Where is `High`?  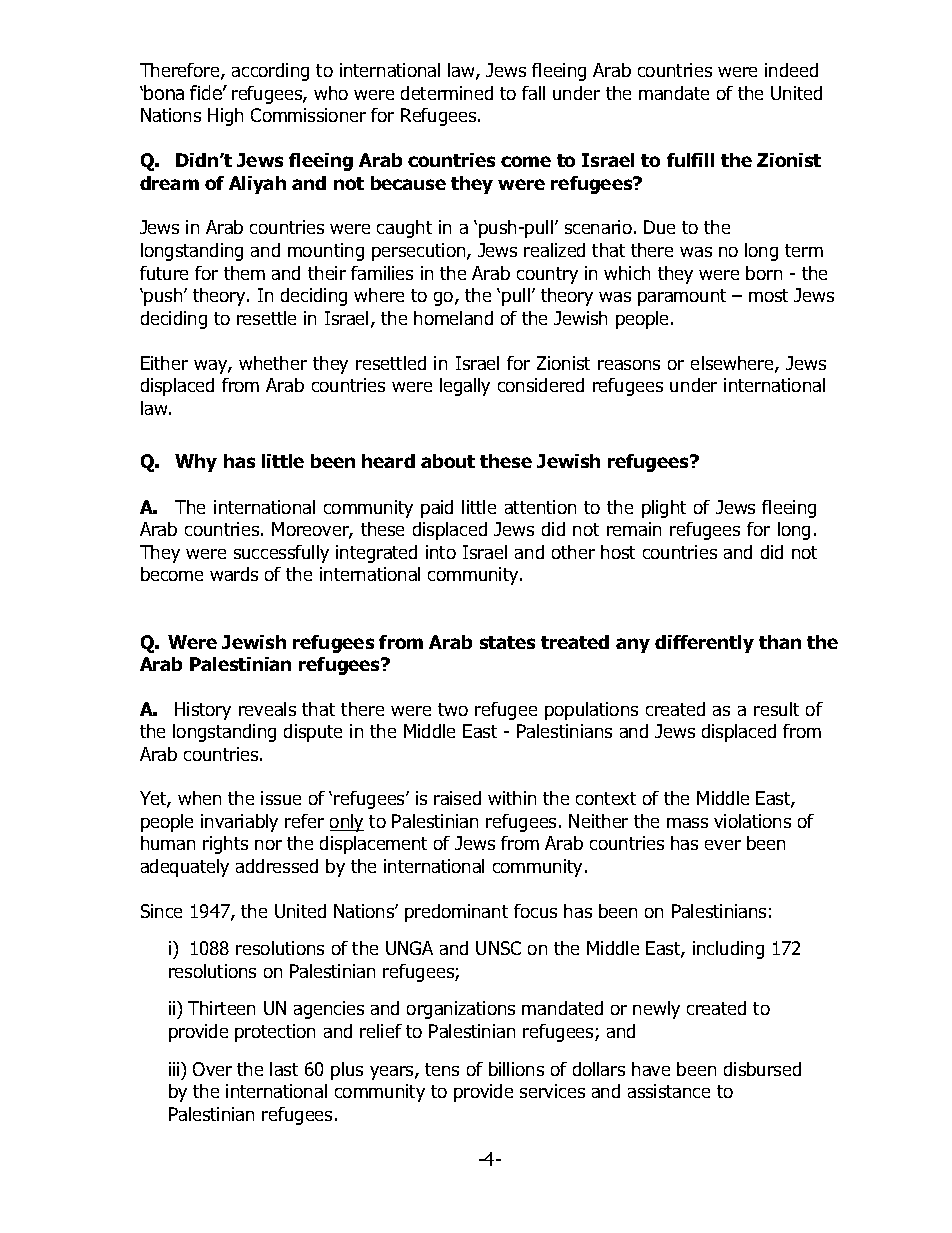
High is located at coordinates (225, 117).
